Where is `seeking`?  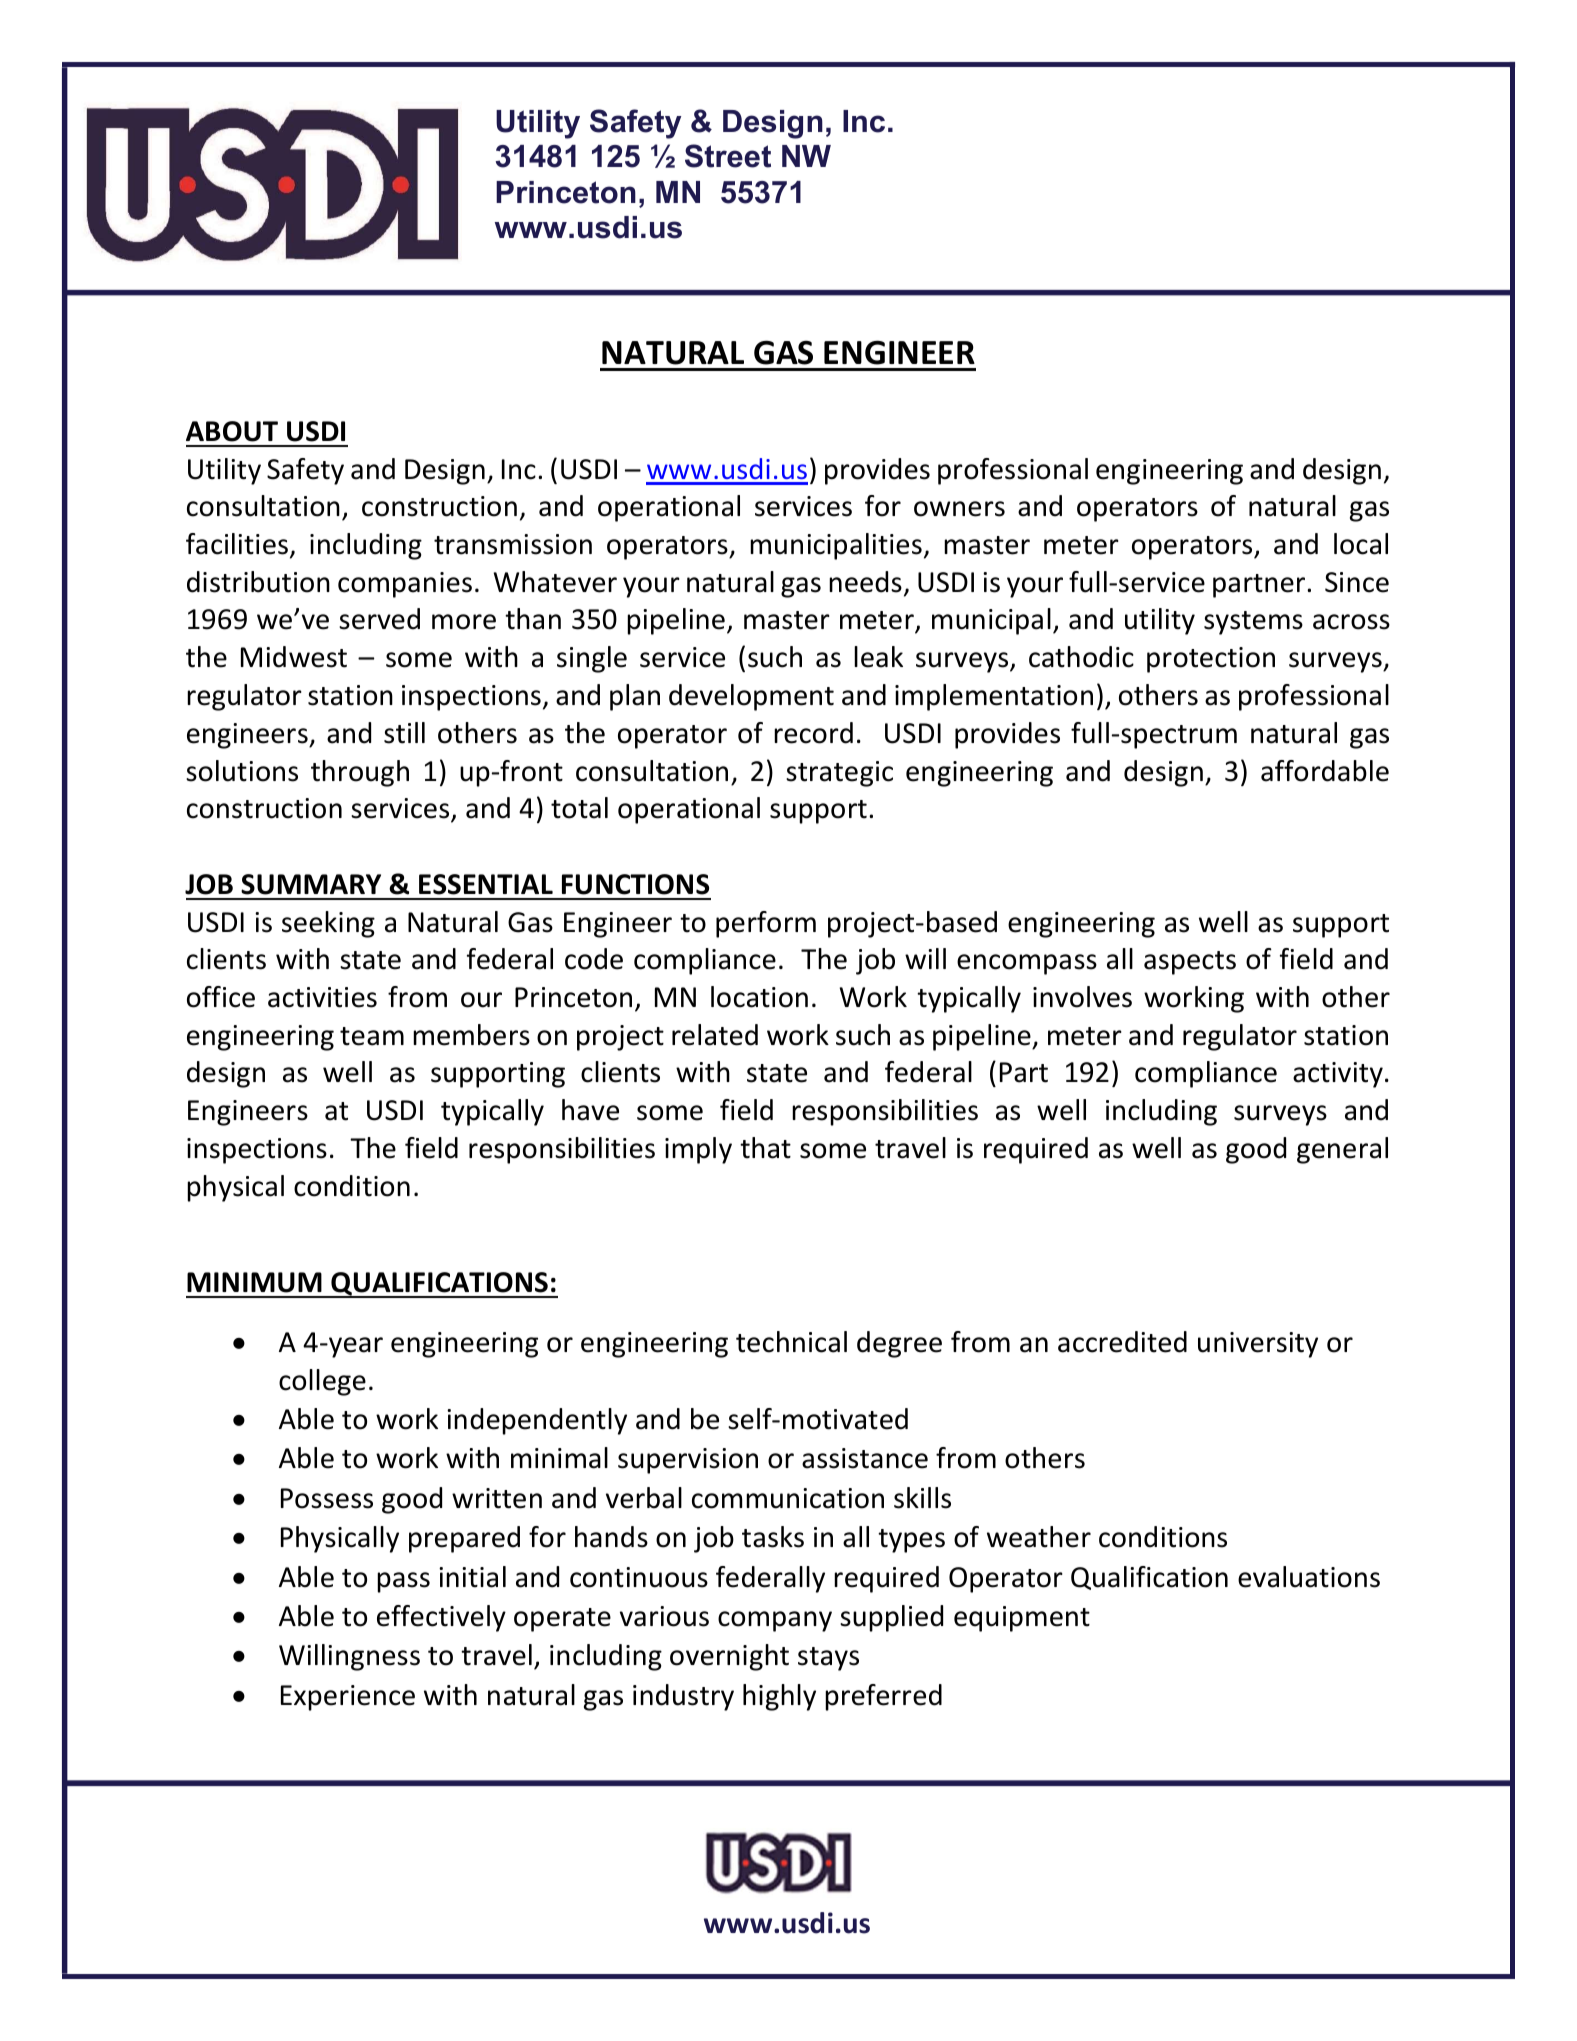
seeking is located at coordinates (328, 924).
